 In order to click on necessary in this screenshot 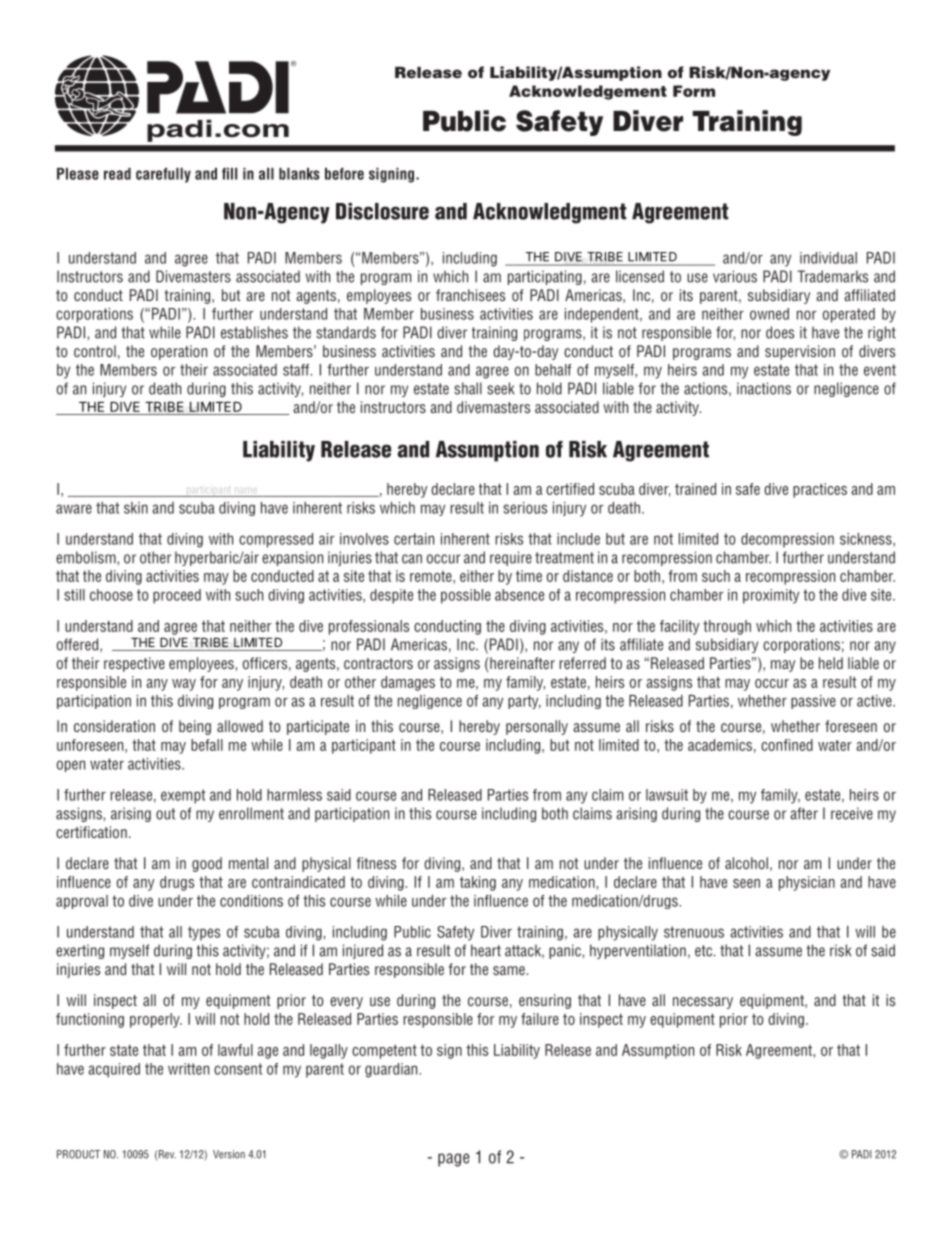, I will do `click(703, 1003)`.
